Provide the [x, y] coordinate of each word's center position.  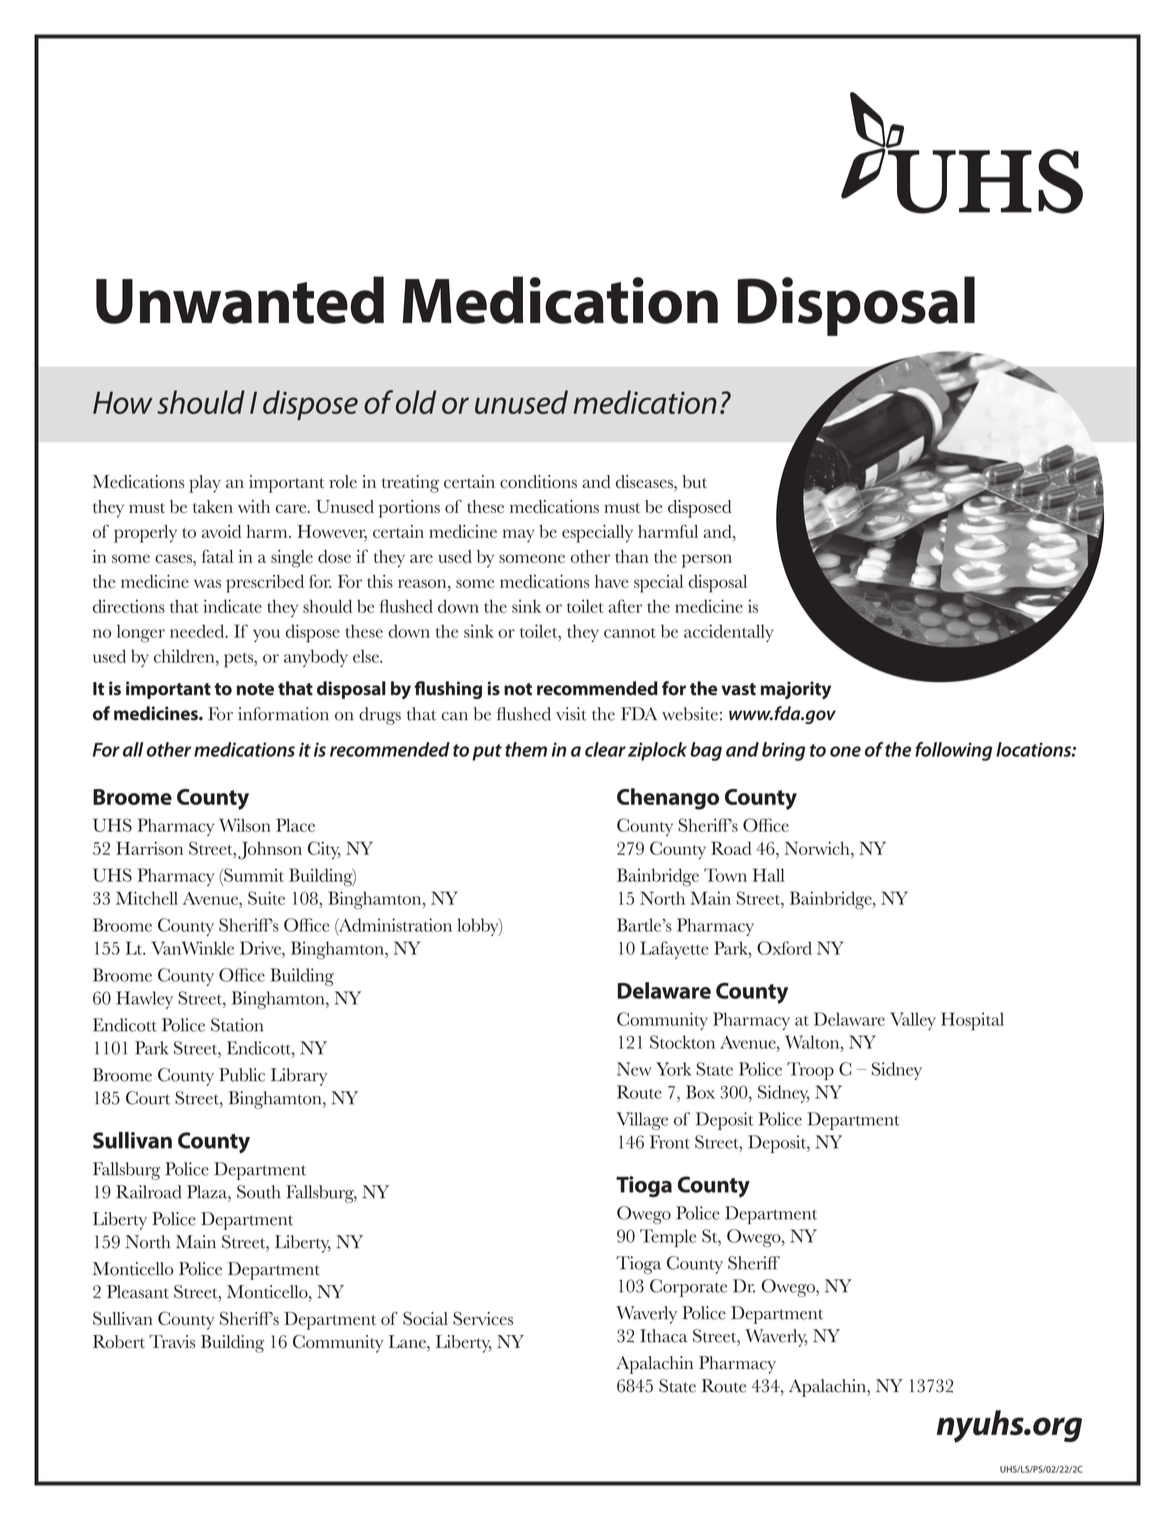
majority [796, 690]
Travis [172, 1342]
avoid [221, 531]
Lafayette [674, 950]
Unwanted [240, 300]
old [416, 402]
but [694, 481]
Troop [810, 1071]
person [707, 561]
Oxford [784, 948]
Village [642, 1121]
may [519, 536]
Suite [266, 898]
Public [242, 1075]
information [283, 714]
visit [571, 714]
